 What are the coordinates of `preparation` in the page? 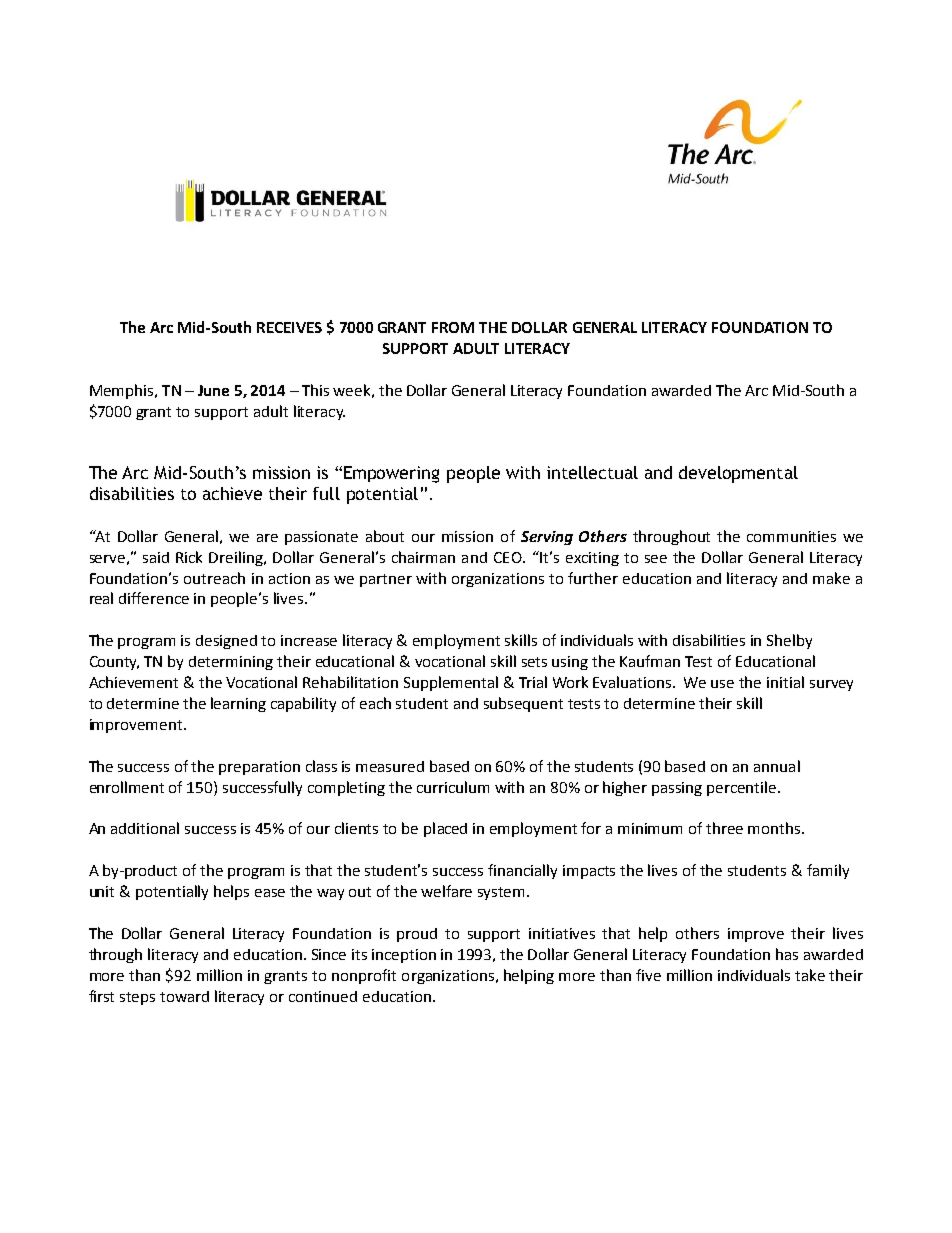 It's located at (259, 768).
